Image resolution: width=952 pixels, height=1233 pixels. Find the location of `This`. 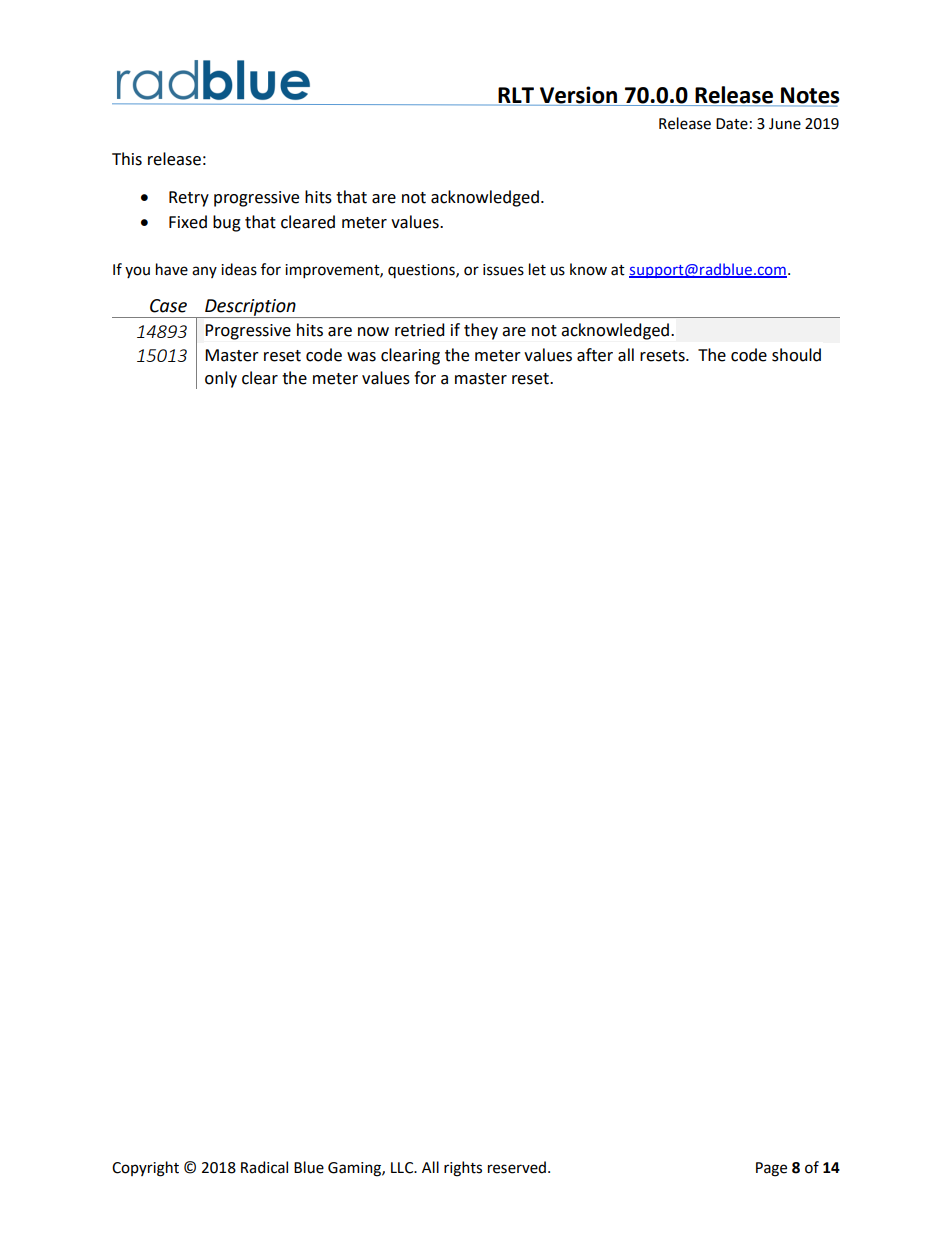

This is located at coordinates (127, 159).
